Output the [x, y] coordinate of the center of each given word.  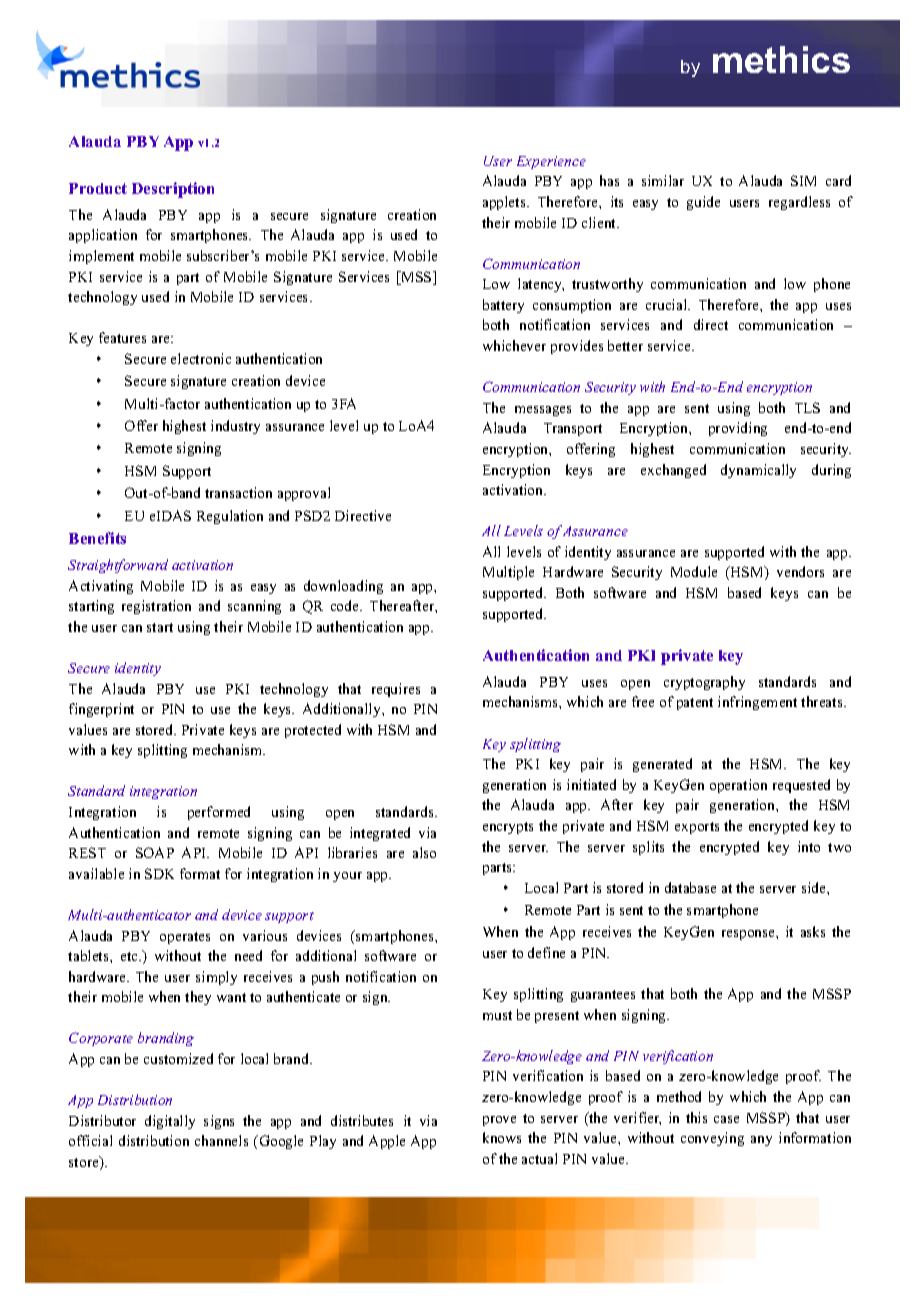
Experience [551, 162]
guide [703, 203]
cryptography [704, 683]
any [761, 1141]
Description [173, 190]
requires [396, 690]
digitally [170, 1122]
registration [156, 607]
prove [499, 1121]
